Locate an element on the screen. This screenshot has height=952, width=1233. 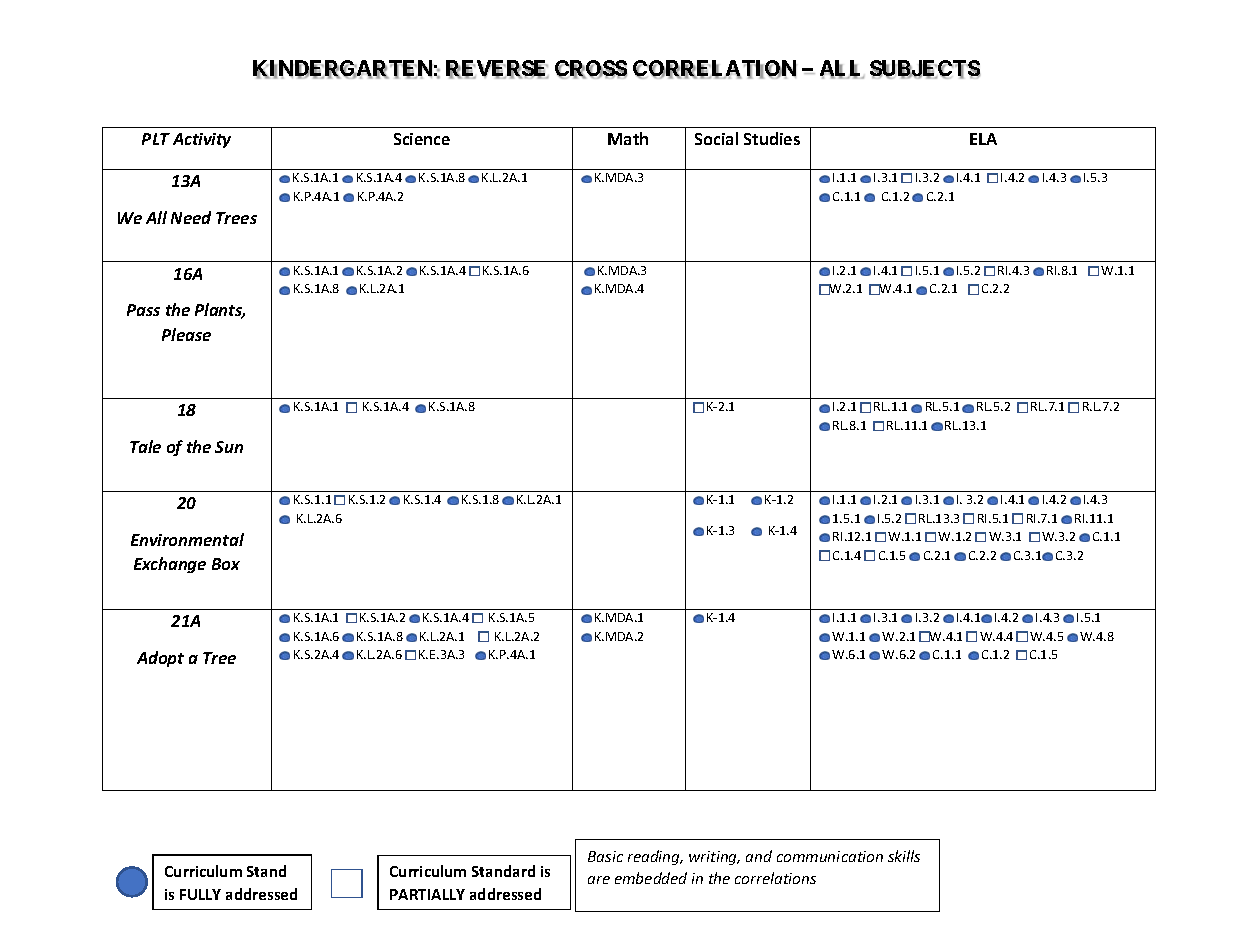
Sun is located at coordinates (229, 447).
